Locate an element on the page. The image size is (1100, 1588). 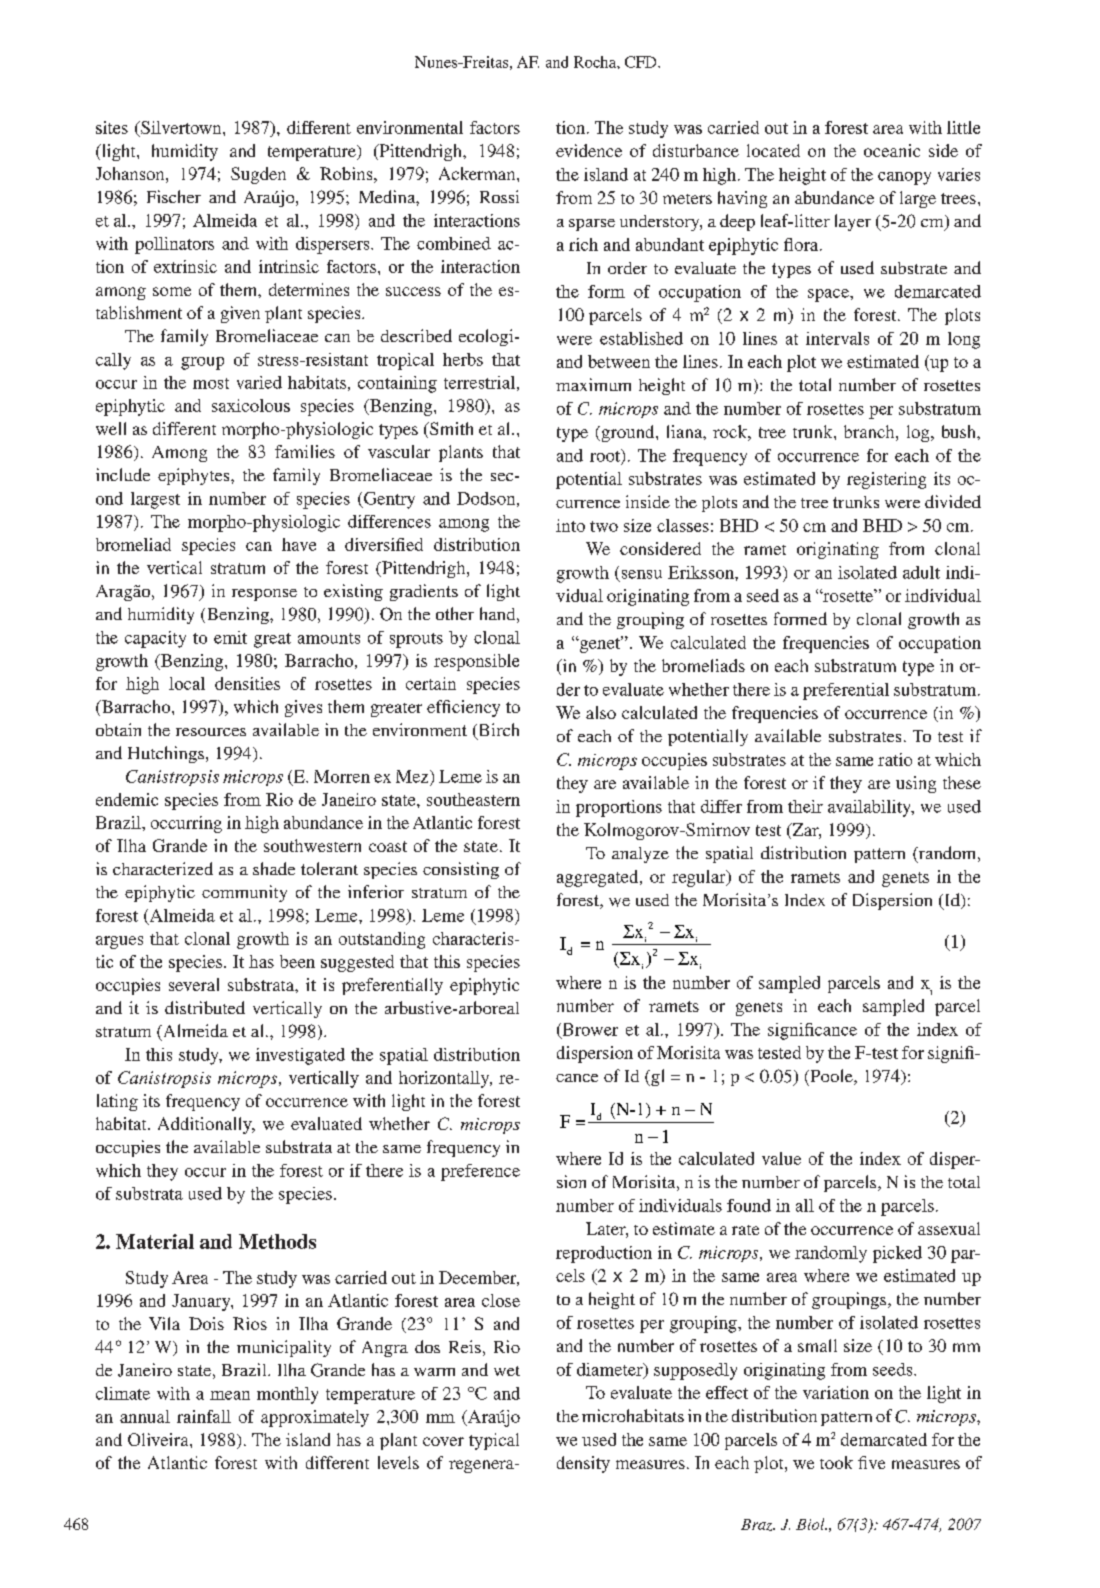
response is located at coordinates (264, 595).
